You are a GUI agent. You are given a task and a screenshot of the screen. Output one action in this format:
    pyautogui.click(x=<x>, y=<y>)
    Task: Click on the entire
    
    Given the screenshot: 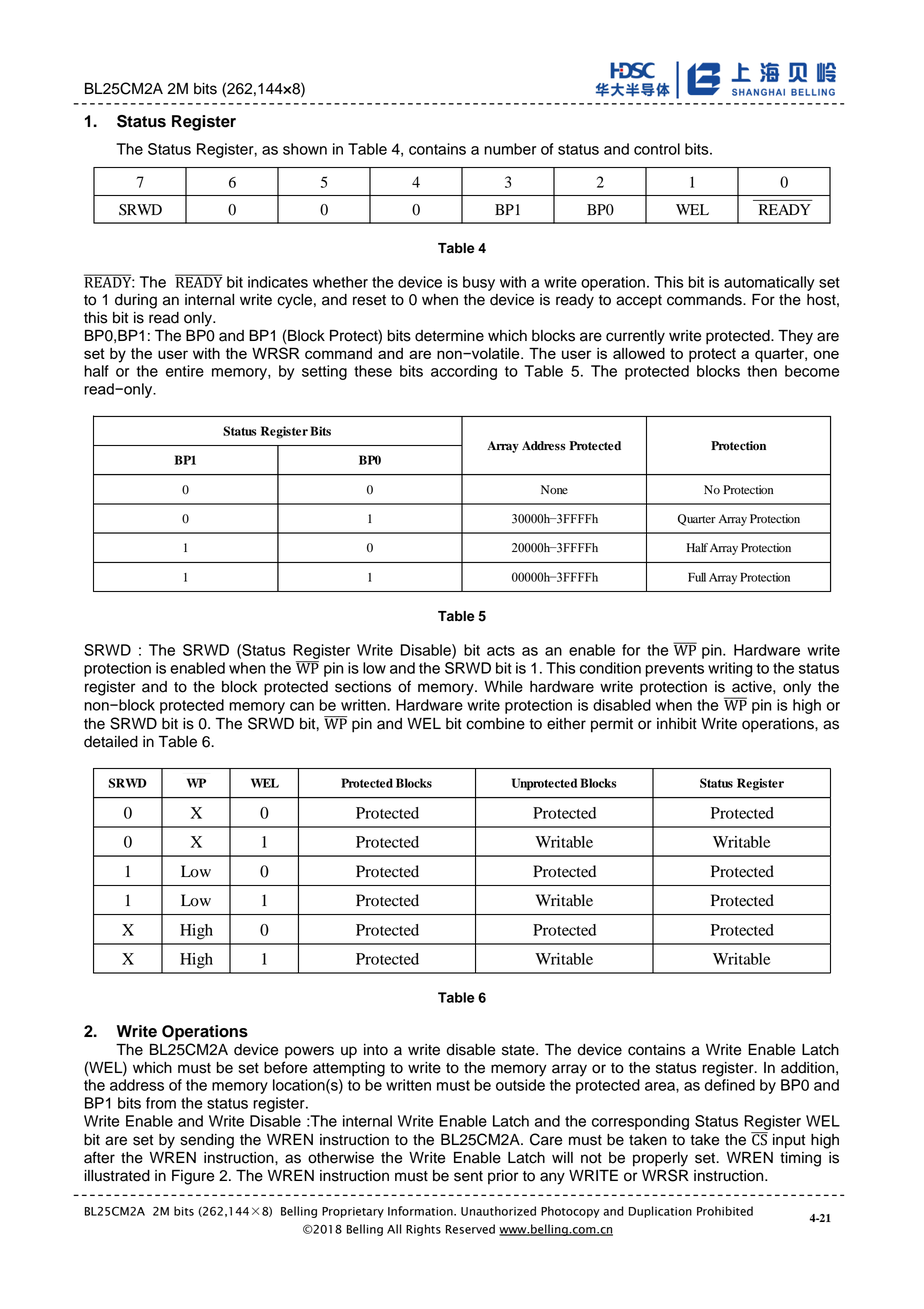 What is the action you would take?
    pyautogui.click(x=185, y=371)
